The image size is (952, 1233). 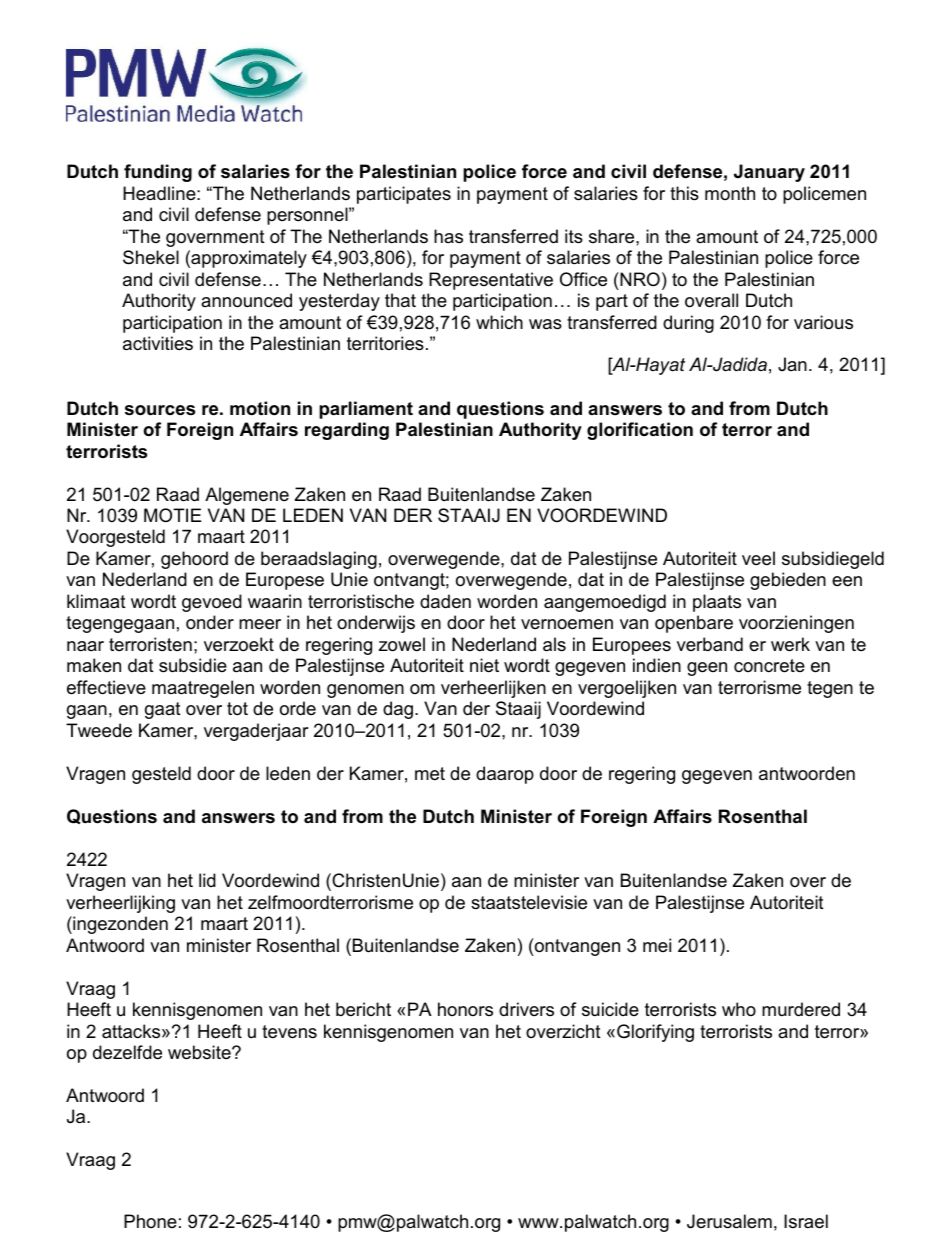 I want to click on met, so click(x=430, y=774).
